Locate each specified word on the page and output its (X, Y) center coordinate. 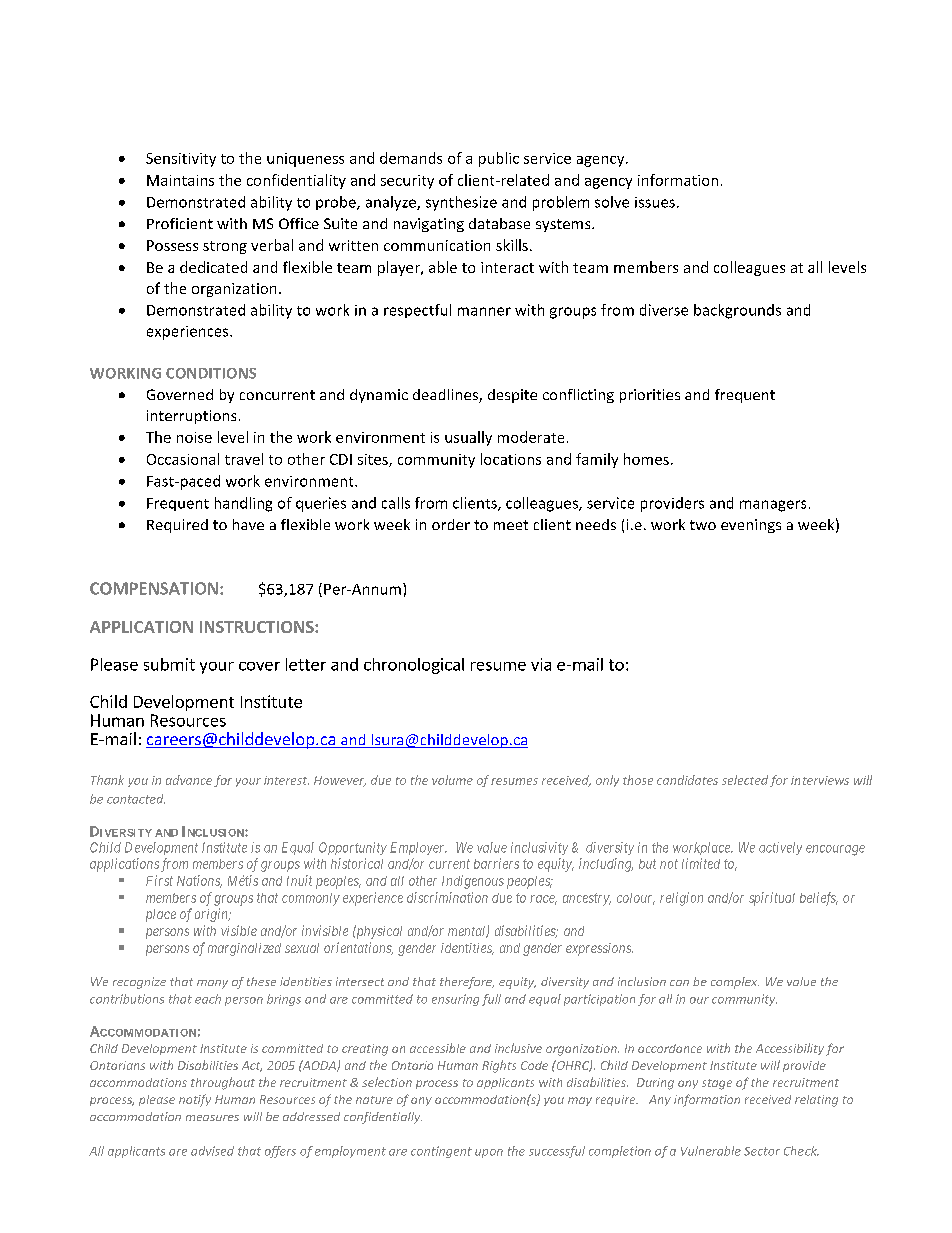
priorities (650, 396)
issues (655, 202)
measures (212, 1118)
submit (169, 664)
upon (489, 1153)
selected (745, 780)
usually (468, 438)
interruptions (191, 417)
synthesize (461, 203)
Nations (199, 881)
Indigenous (473, 882)
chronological (414, 666)
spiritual (772, 899)
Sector (762, 1151)
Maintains (180, 180)
